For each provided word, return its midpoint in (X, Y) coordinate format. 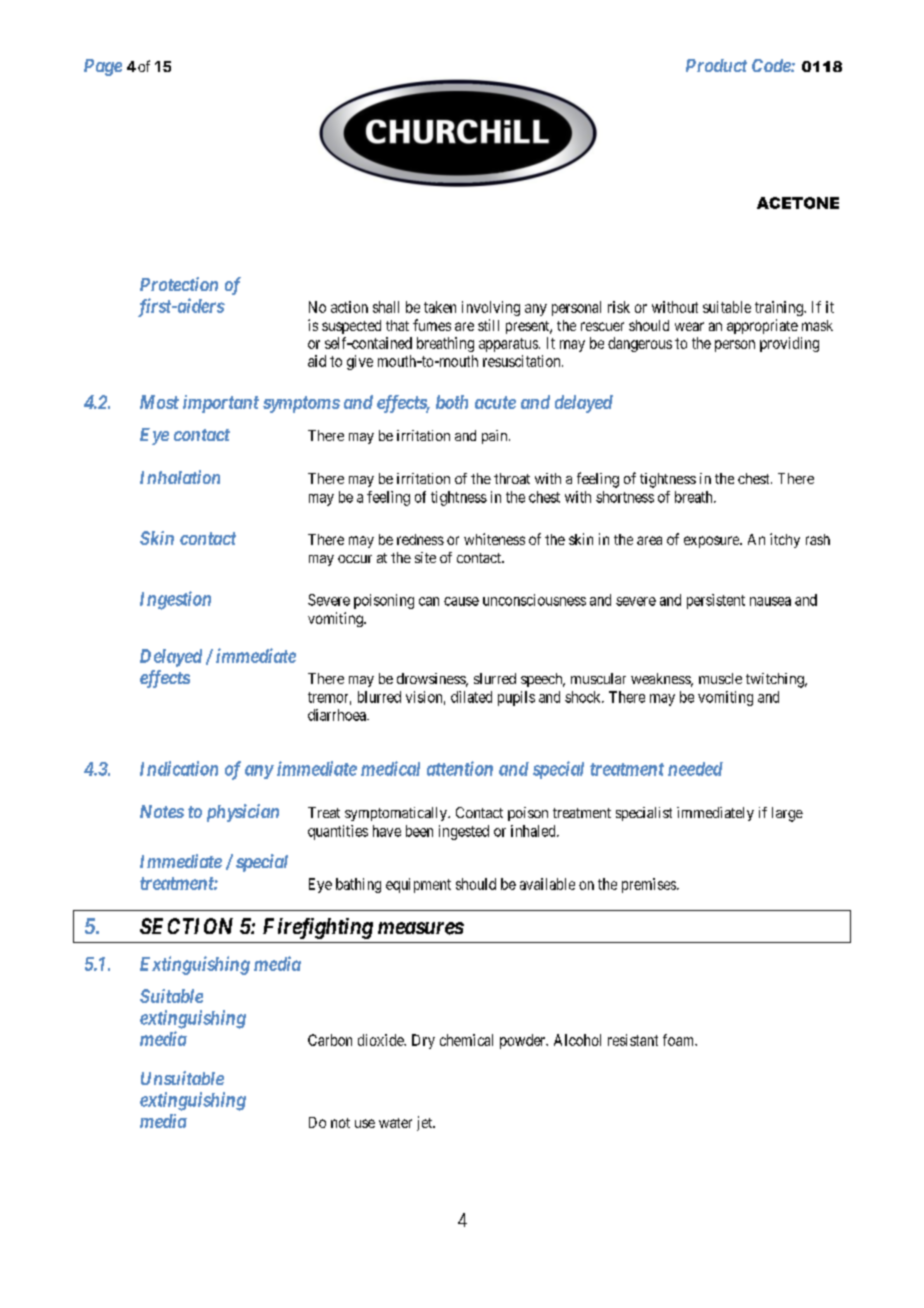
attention (460, 768)
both (452, 402)
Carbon (330, 1040)
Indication (179, 768)
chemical (466, 1040)
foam (680, 1040)
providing (789, 344)
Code (772, 65)
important (221, 404)
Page (103, 67)
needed (695, 769)
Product (716, 65)
